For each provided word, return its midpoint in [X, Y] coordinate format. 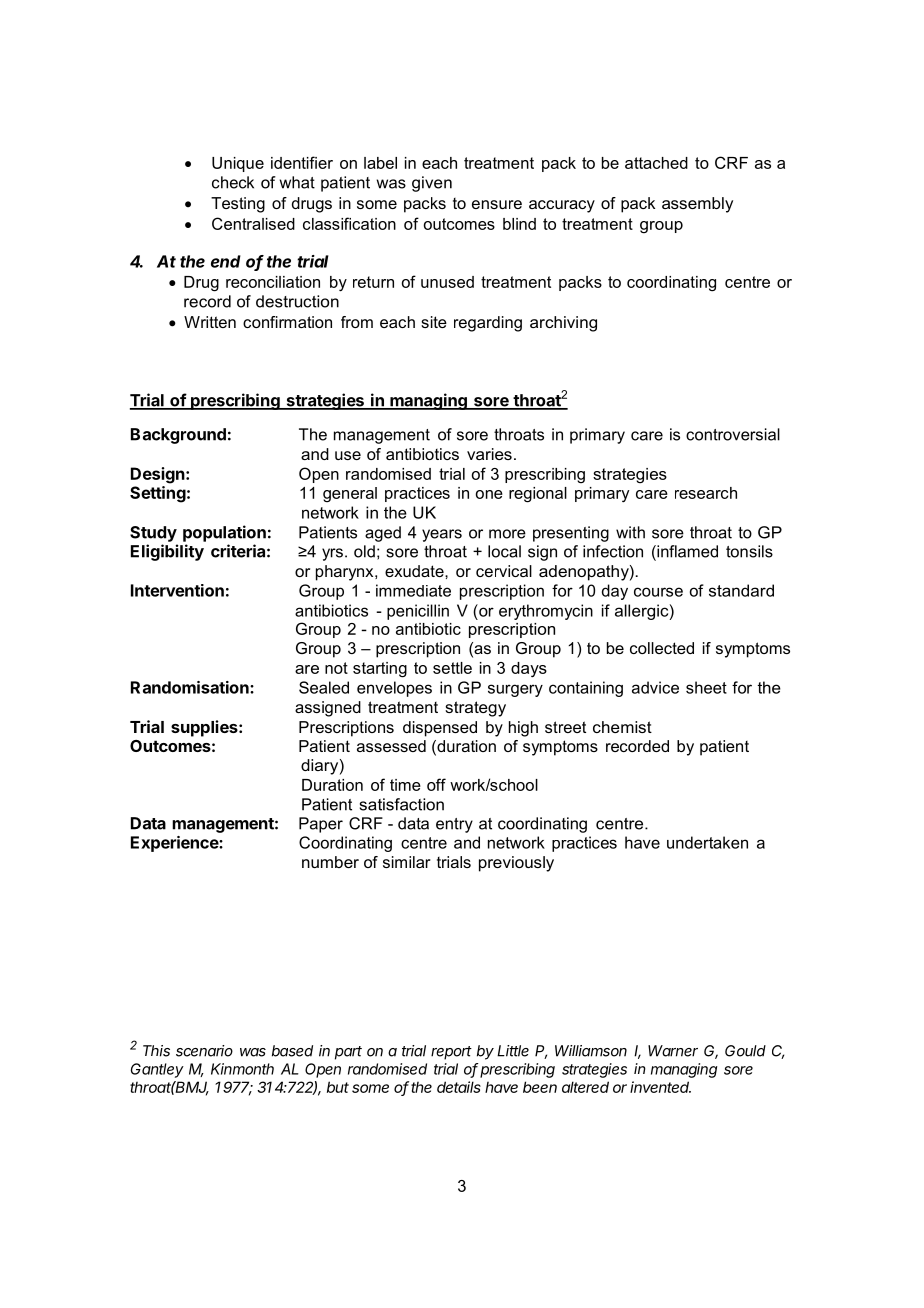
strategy [475, 709]
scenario [204, 1051]
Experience [175, 844]
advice [655, 687]
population [224, 533]
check [233, 182]
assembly [697, 205]
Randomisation [191, 687]
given [432, 184]
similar [407, 862]
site [434, 322]
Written [210, 322]
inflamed [686, 552]
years [442, 535]
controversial [733, 434]
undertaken [707, 842]
